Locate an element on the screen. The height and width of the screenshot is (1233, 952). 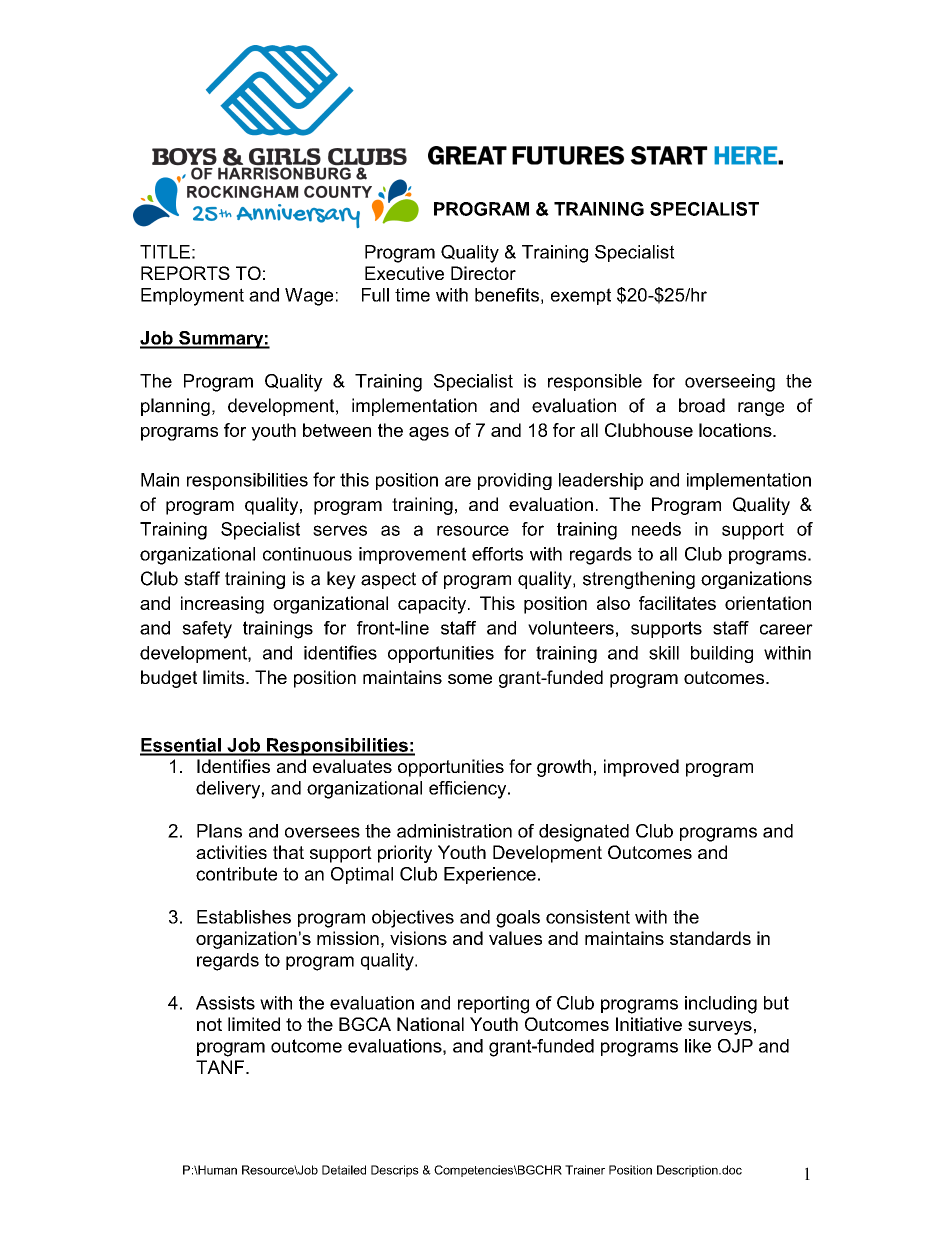
standards is located at coordinates (710, 938).
